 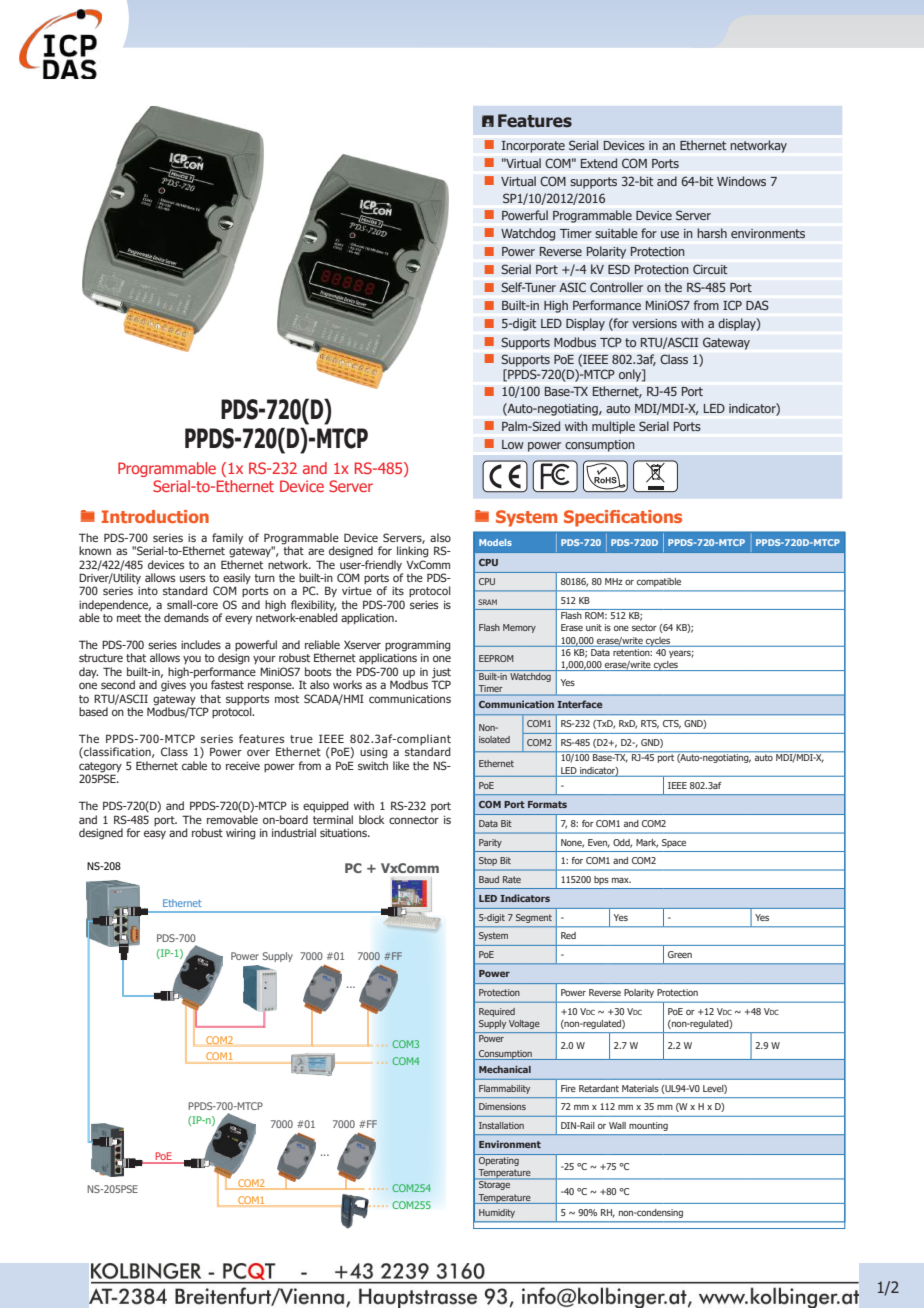 What do you see at coordinates (155, 516) in the page?
I see `Introduction` at bounding box center [155, 516].
